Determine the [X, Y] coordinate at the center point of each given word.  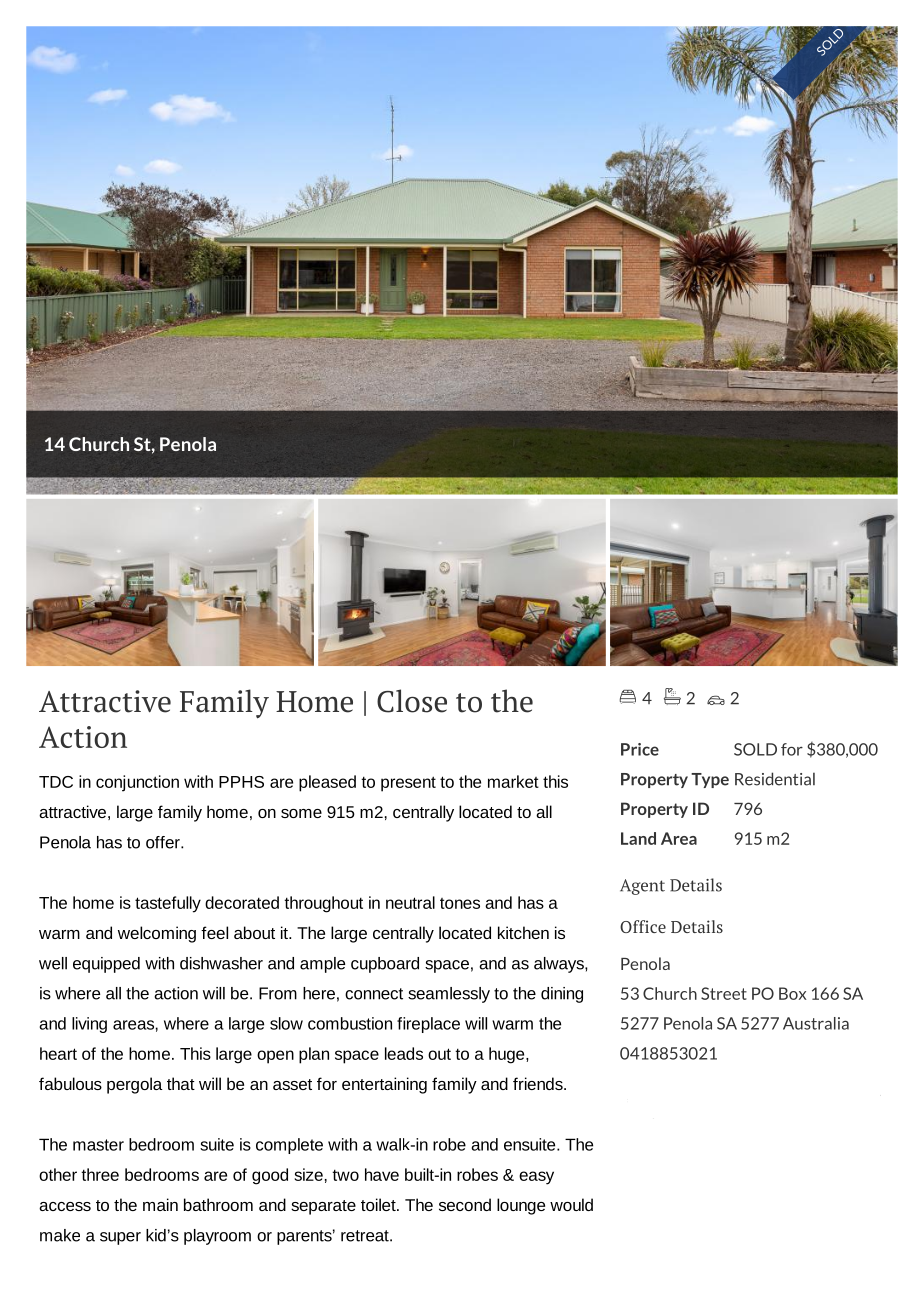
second [465, 1204]
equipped [106, 965]
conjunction [137, 783]
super [120, 1238]
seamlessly [449, 995]
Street [724, 993]
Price [640, 749]
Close [412, 701]
